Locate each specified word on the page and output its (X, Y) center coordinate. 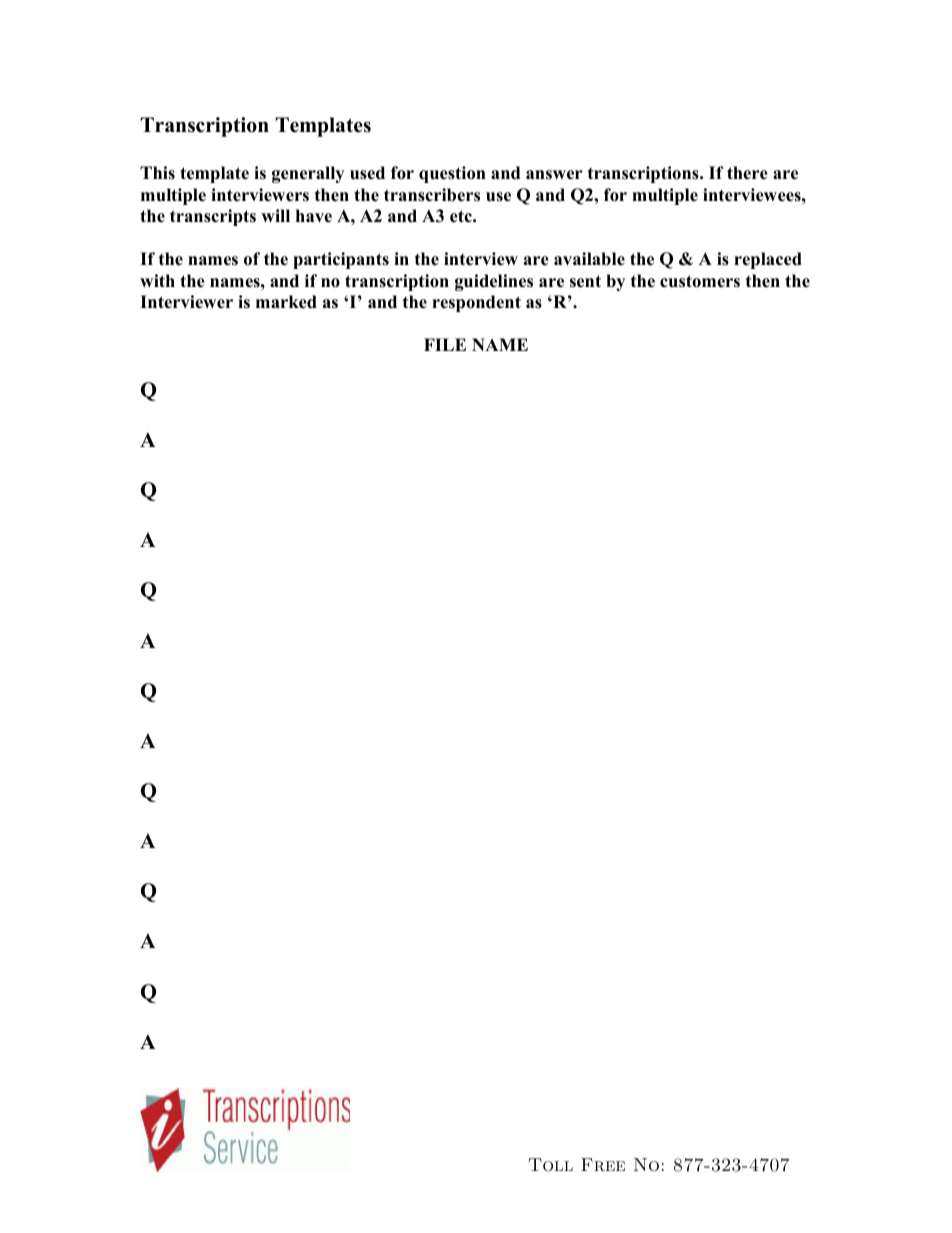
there (747, 173)
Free (603, 1165)
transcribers (432, 195)
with (157, 280)
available (589, 259)
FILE (445, 344)
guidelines (494, 282)
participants (341, 260)
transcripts (213, 217)
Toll (550, 1165)
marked (286, 302)
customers (700, 281)
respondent (476, 303)
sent (585, 281)
